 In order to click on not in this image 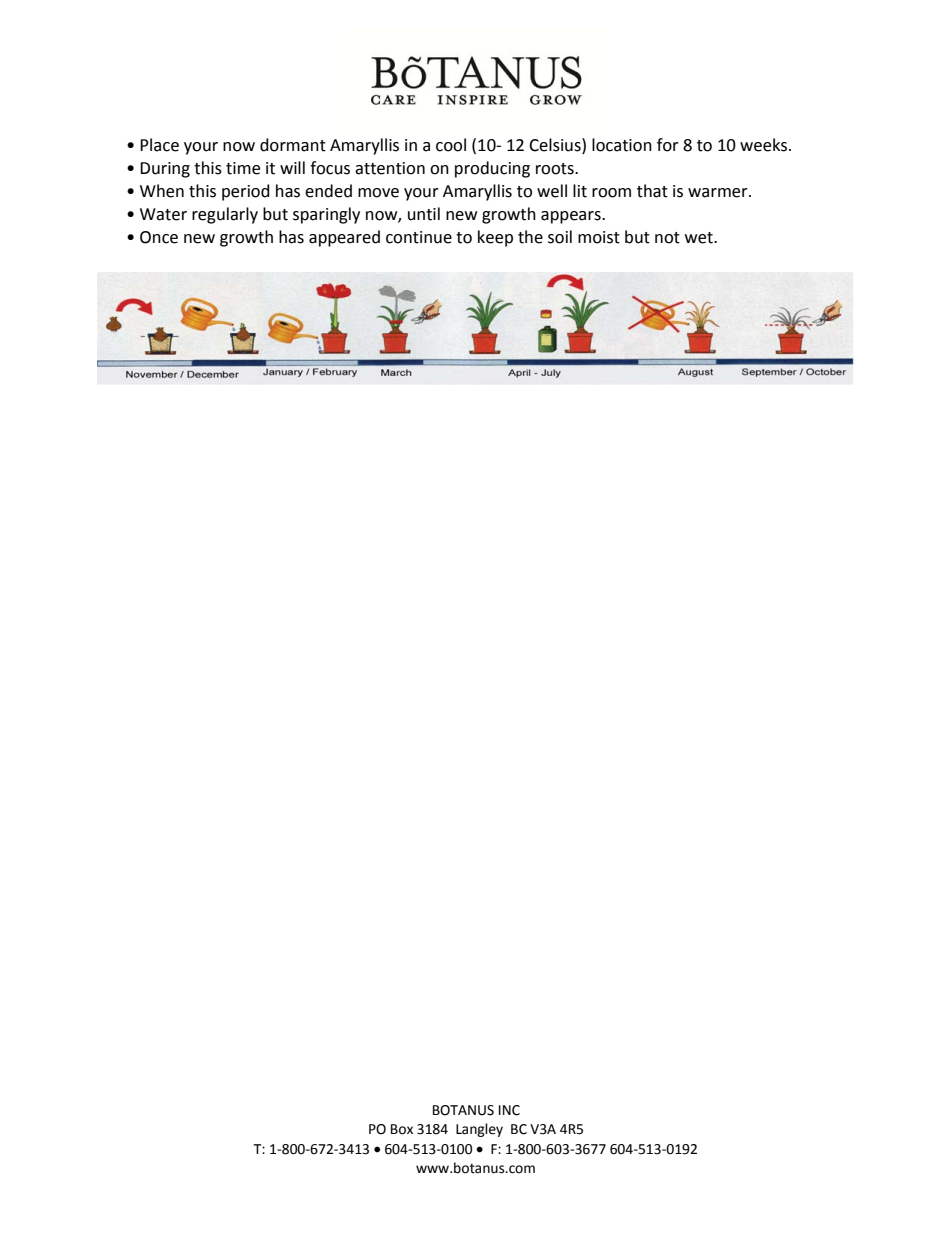, I will do `click(667, 238)`.
